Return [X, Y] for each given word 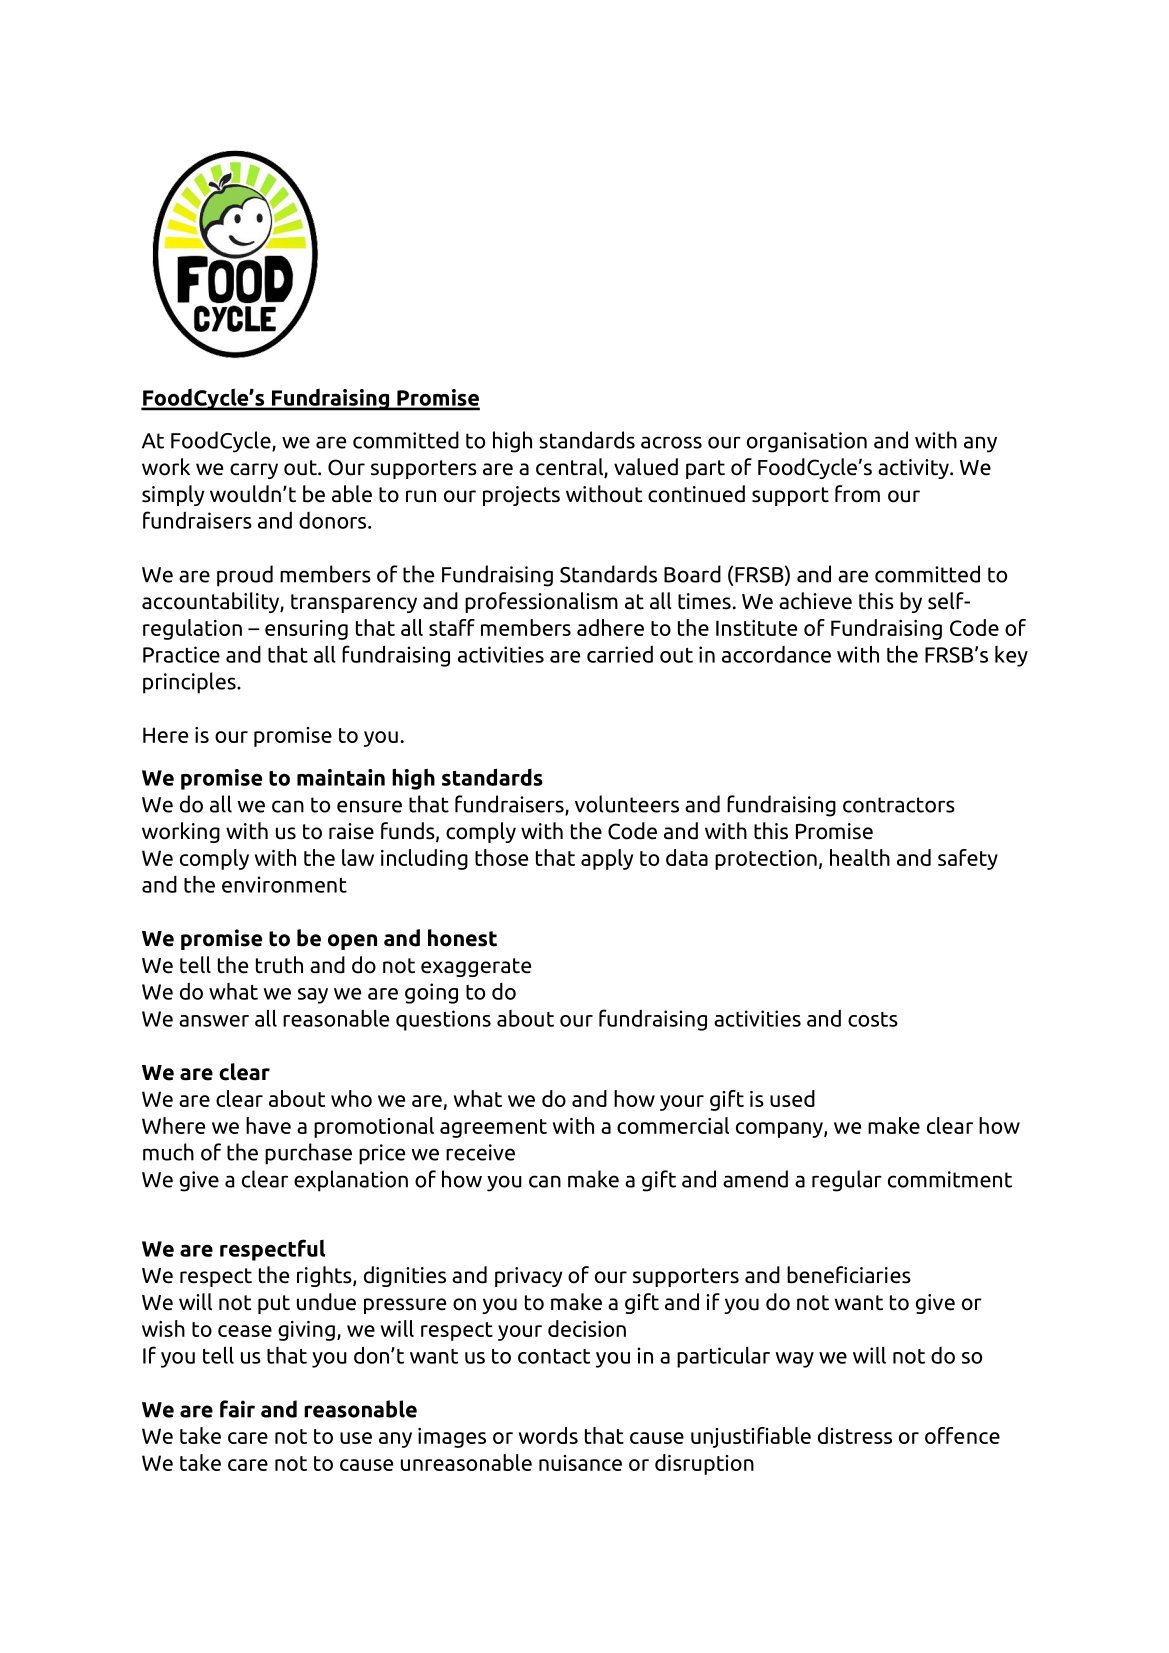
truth [279, 965]
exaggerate [476, 967]
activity [914, 469]
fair [237, 1409]
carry [254, 471]
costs [873, 1019]
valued [646, 467]
